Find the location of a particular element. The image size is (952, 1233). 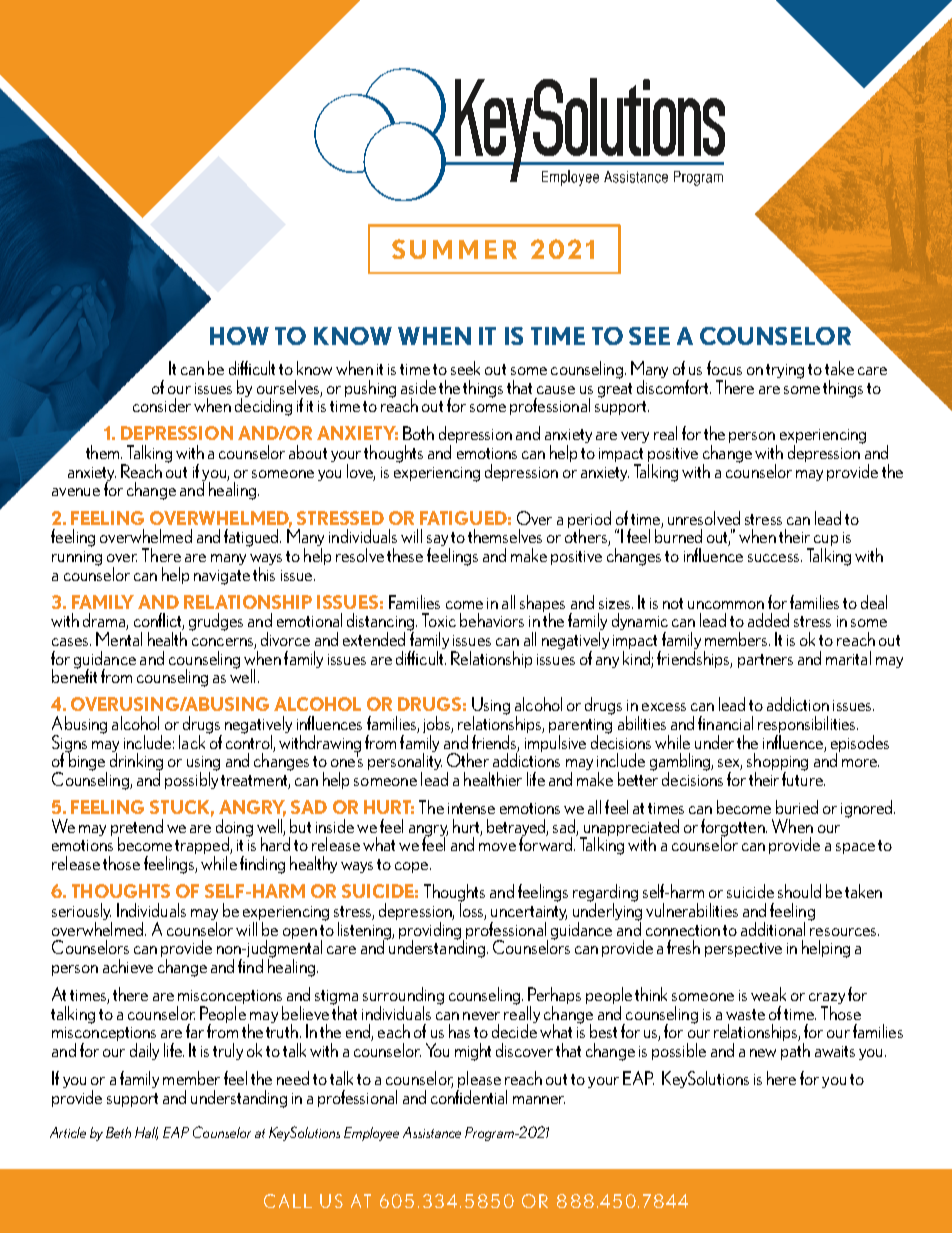

trying is located at coordinates (785, 371).
